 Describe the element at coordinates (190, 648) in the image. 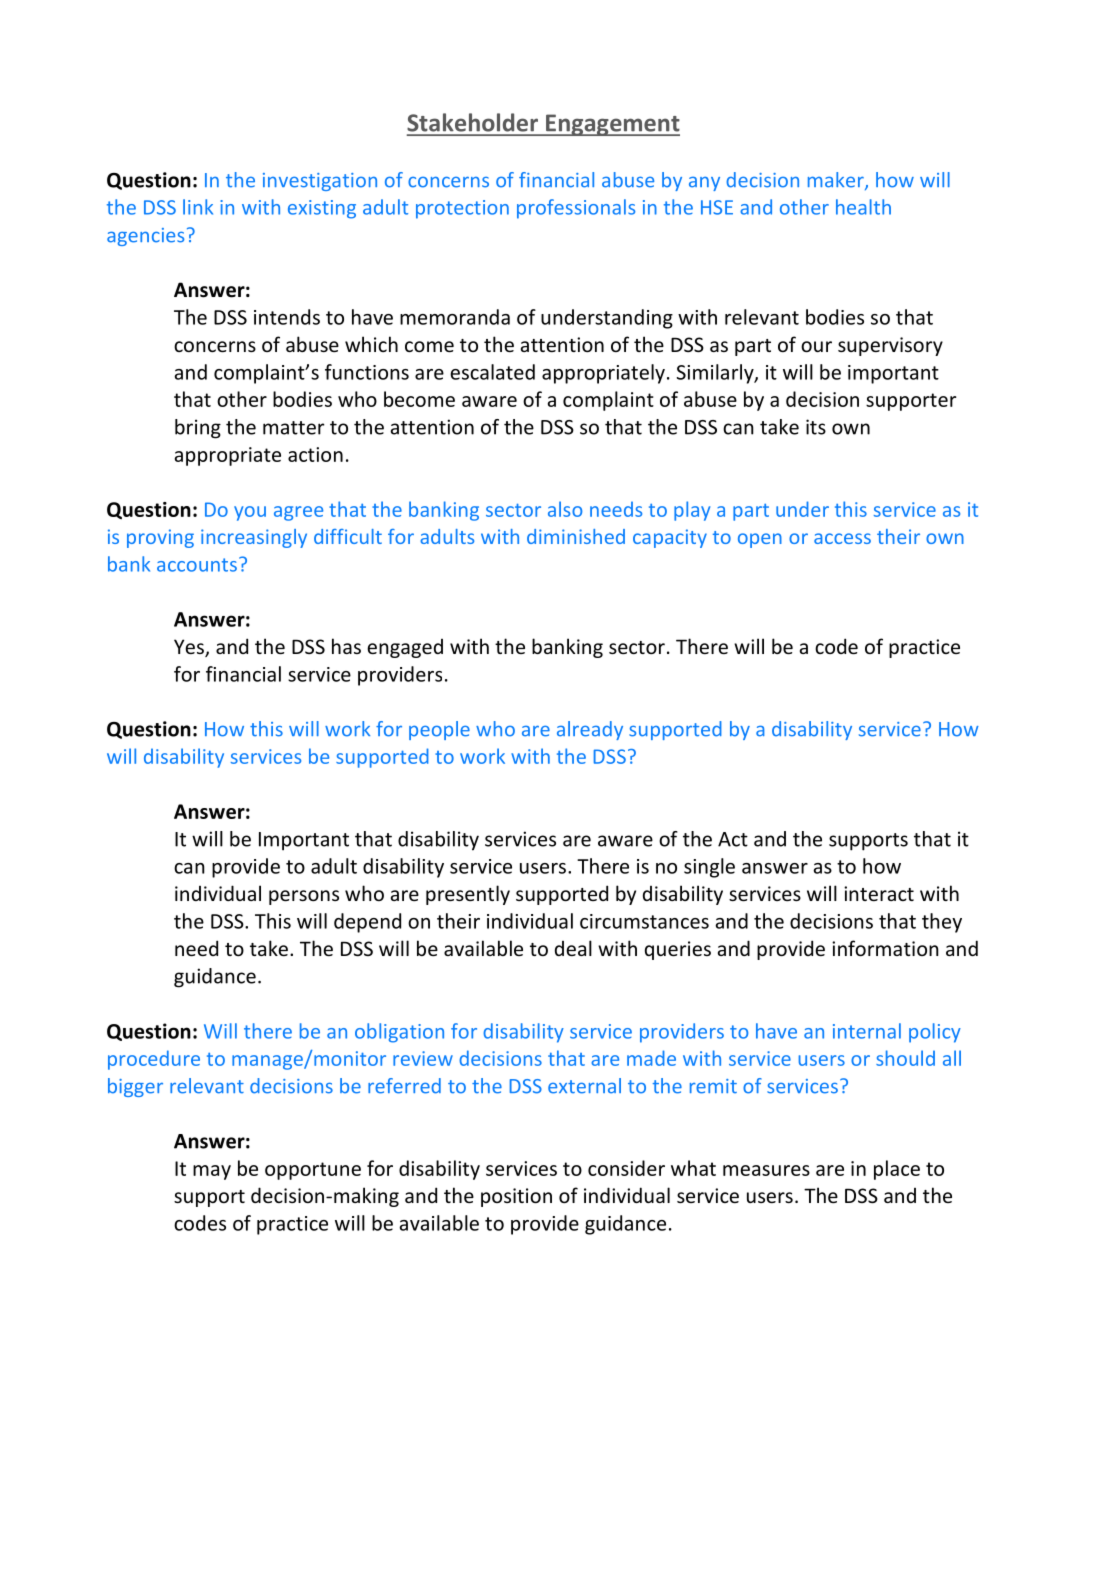

I see `Yes` at that location.
